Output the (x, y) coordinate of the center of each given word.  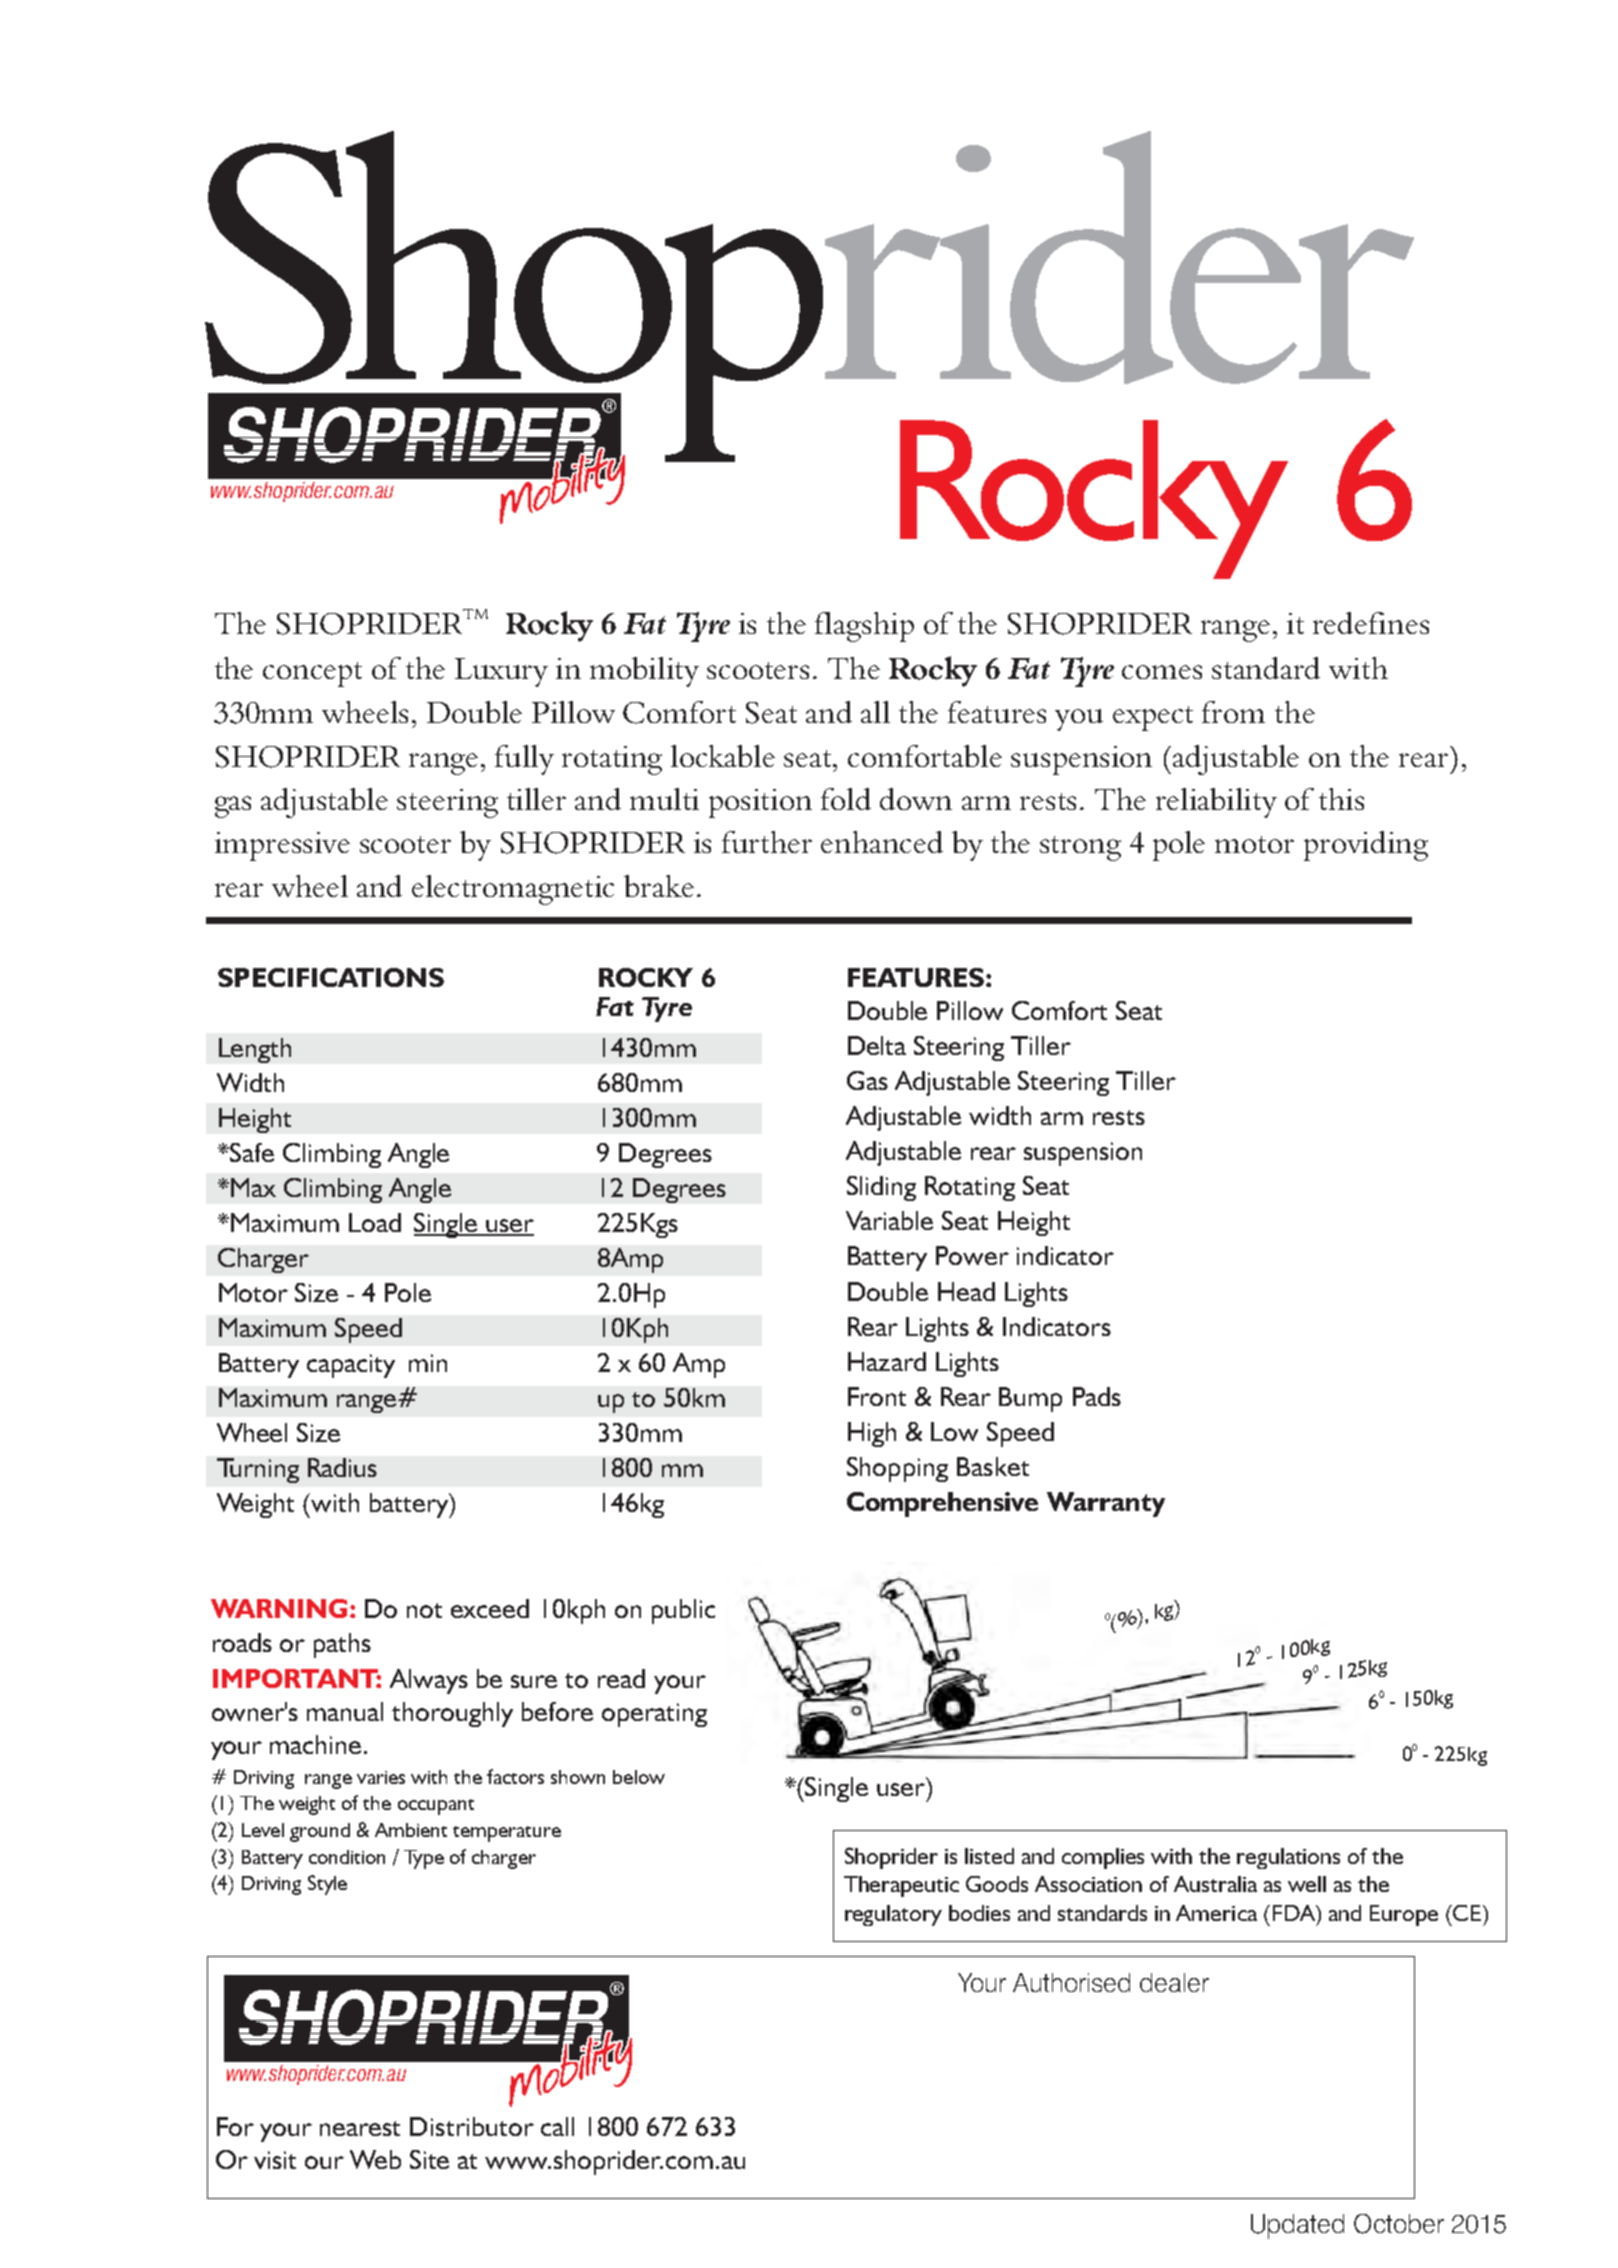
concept (312, 674)
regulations (1288, 1858)
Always (429, 1681)
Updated (1297, 2226)
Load (375, 1222)
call (557, 2126)
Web (375, 2159)
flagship (864, 627)
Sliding (881, 1188)
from (1233, 712)
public (683, 1611)
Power (972, 1255)
